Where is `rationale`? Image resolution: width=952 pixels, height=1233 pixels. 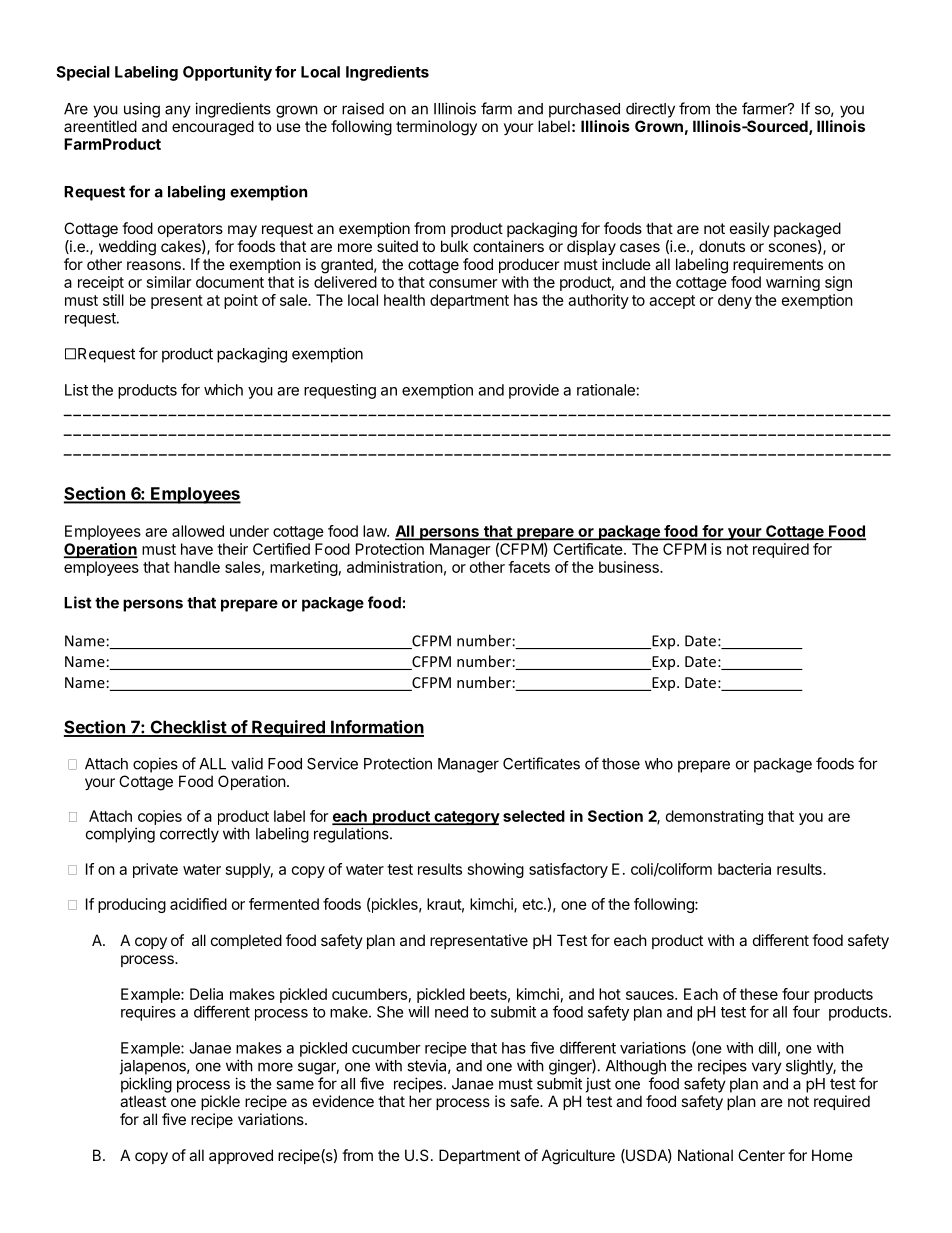
rationale is located at coordinates (606, 390).
